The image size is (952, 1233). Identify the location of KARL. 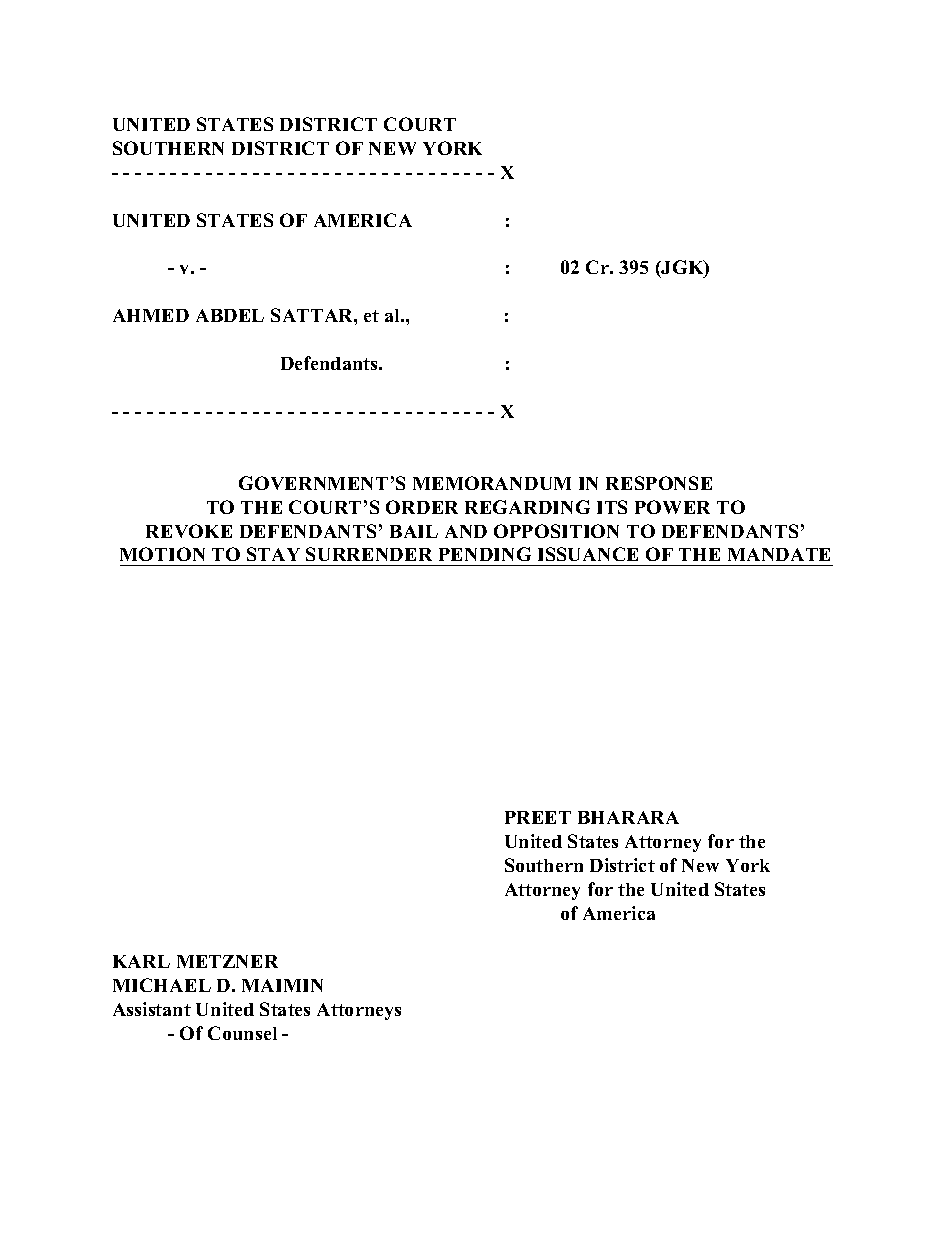
(141, 961).
